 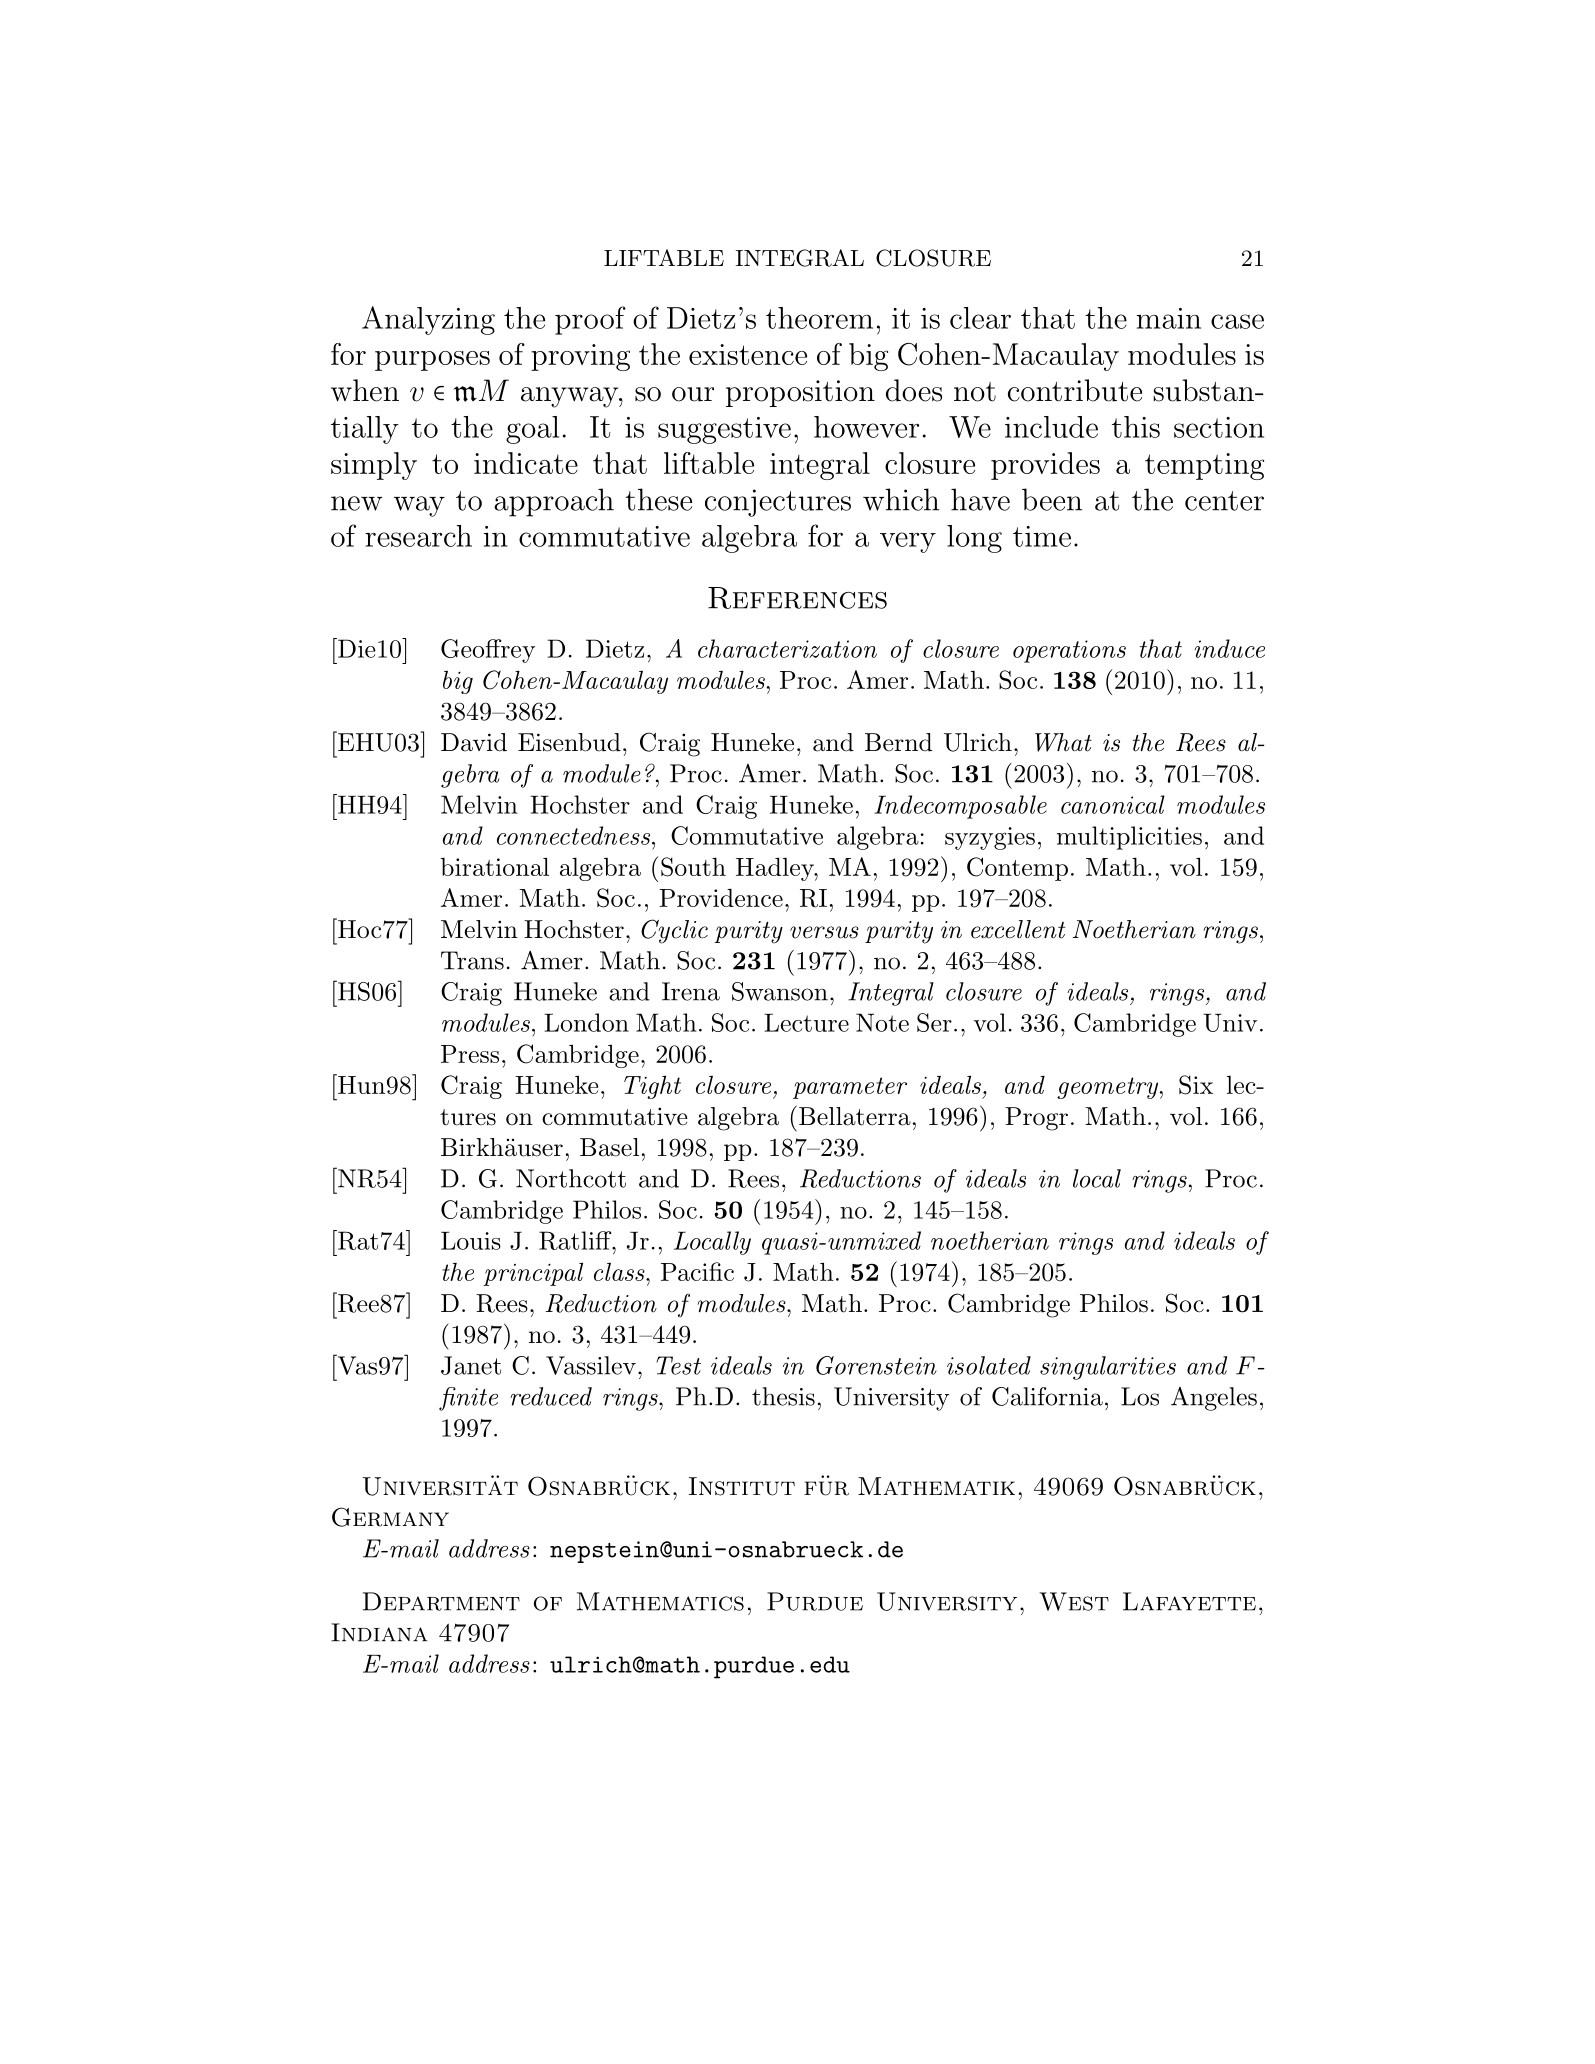 What do you see at coordinates (1168, 318) in the screenshot?
I see `main` at bounding box center [1168, 318].
